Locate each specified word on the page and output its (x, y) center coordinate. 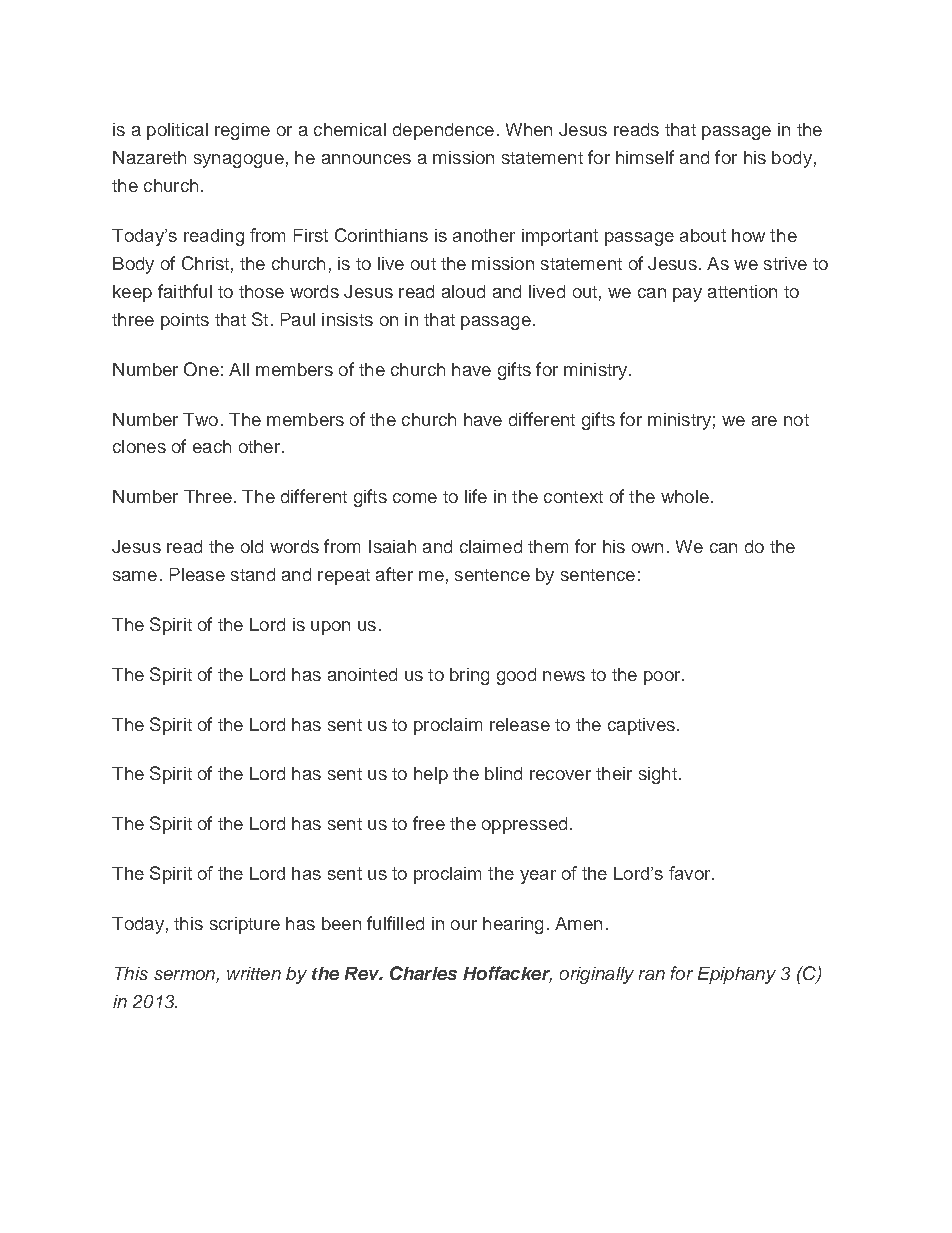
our (464, 925)
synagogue (239, 161)
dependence (443, 131)
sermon (185, 976)
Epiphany (737, 975)
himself (645, 157)
